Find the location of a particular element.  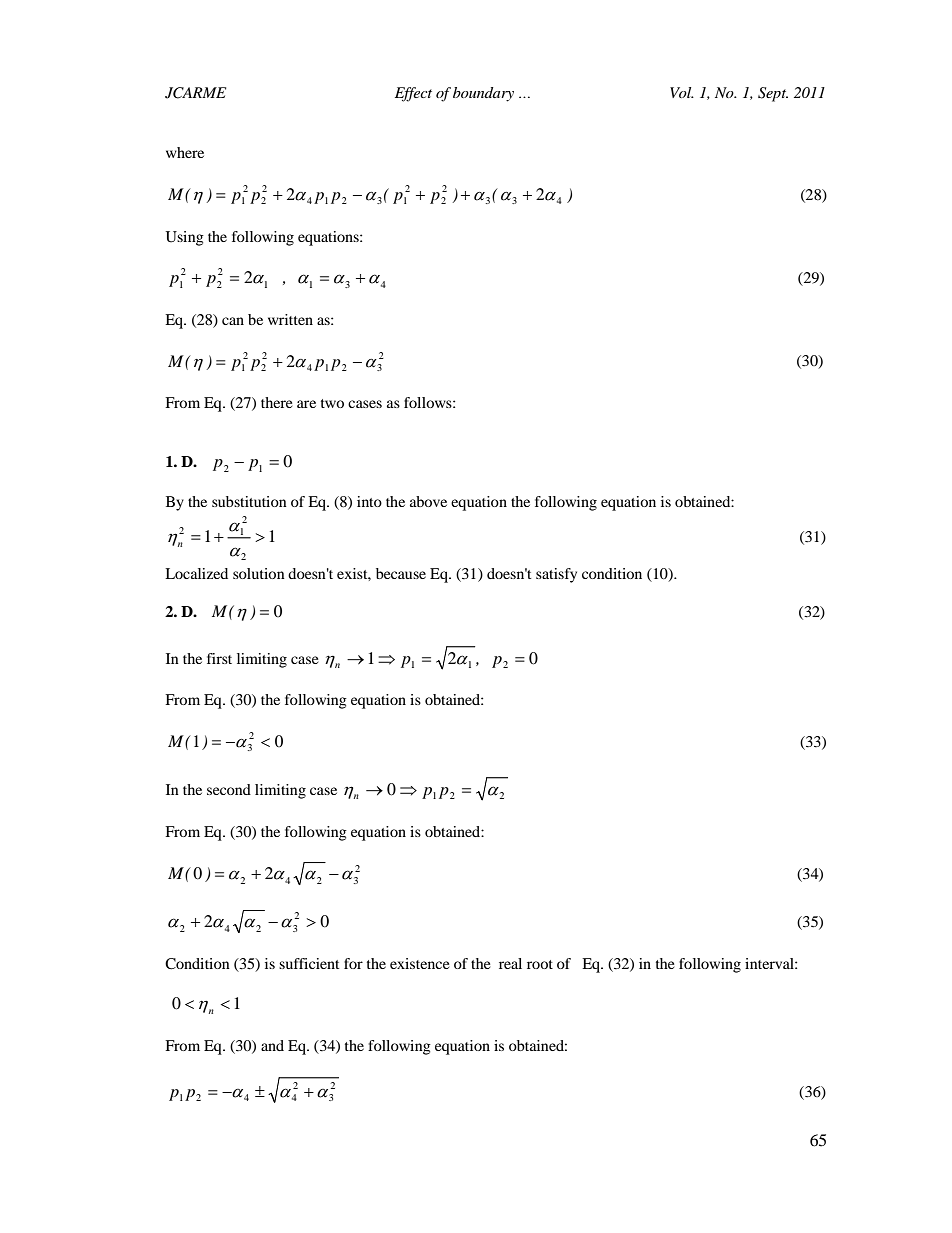

two is located at coordinates (332, 403).
